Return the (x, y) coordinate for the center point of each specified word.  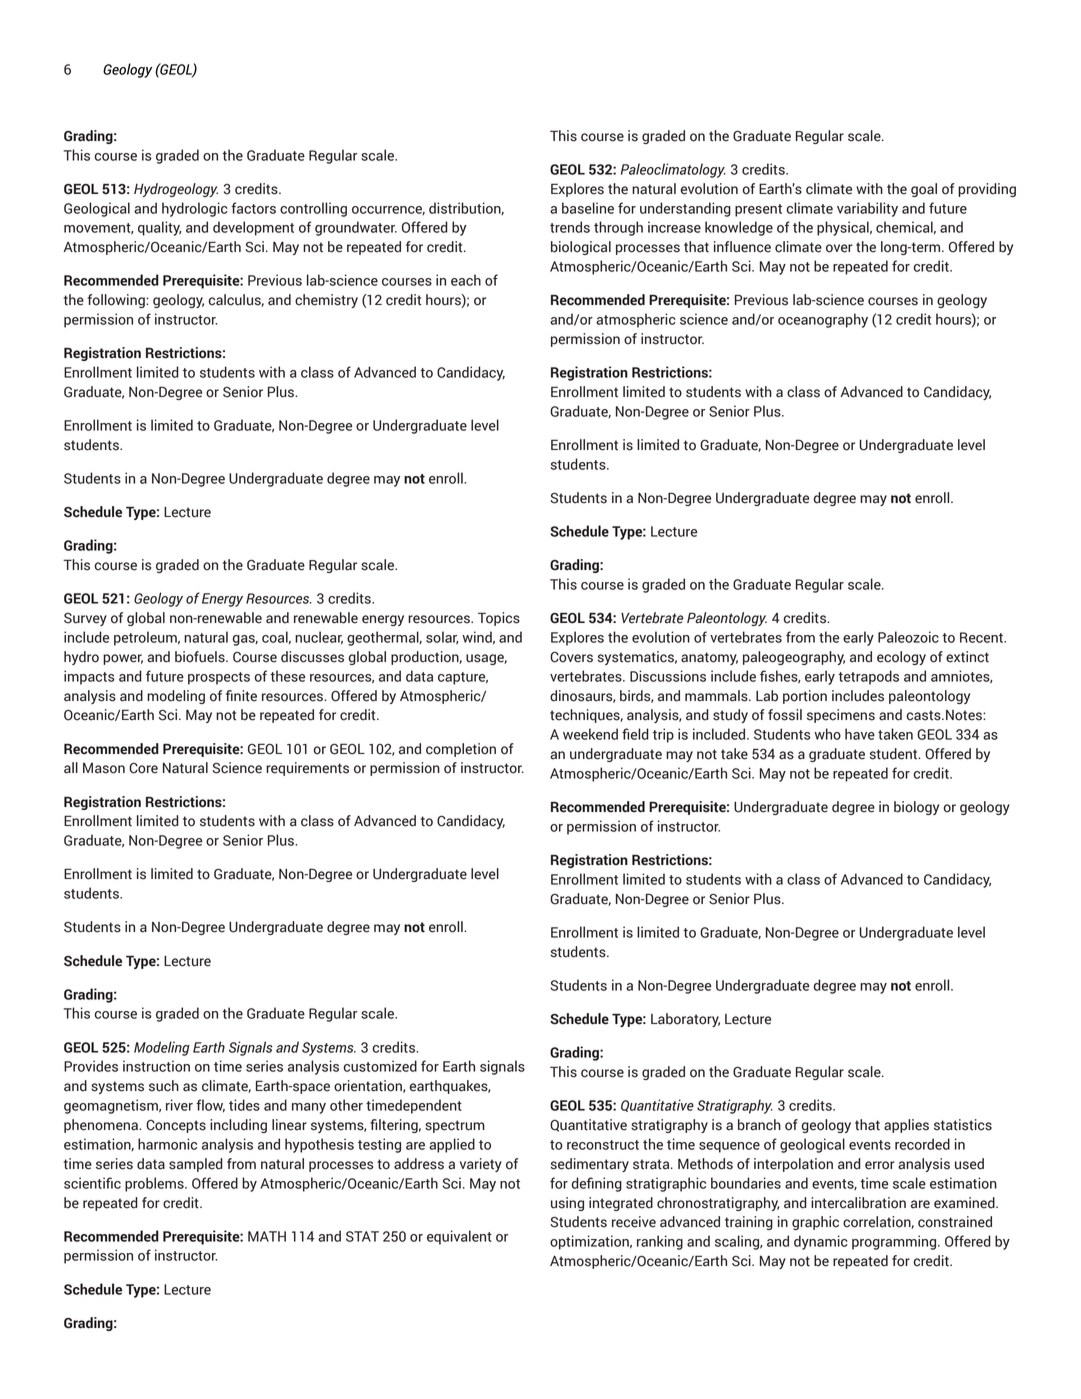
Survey (85, 619)
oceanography (823, 320)
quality (160, 228)
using (567, 1204)
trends (570, 227)
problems (155, 1184)
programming (895, 1242)
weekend (590, 734)
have (860, 734)
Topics (499, 619)
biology (916, 808)
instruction (156, 1066)
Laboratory (685, 1020)
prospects (219, 678)
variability (867, 209)
